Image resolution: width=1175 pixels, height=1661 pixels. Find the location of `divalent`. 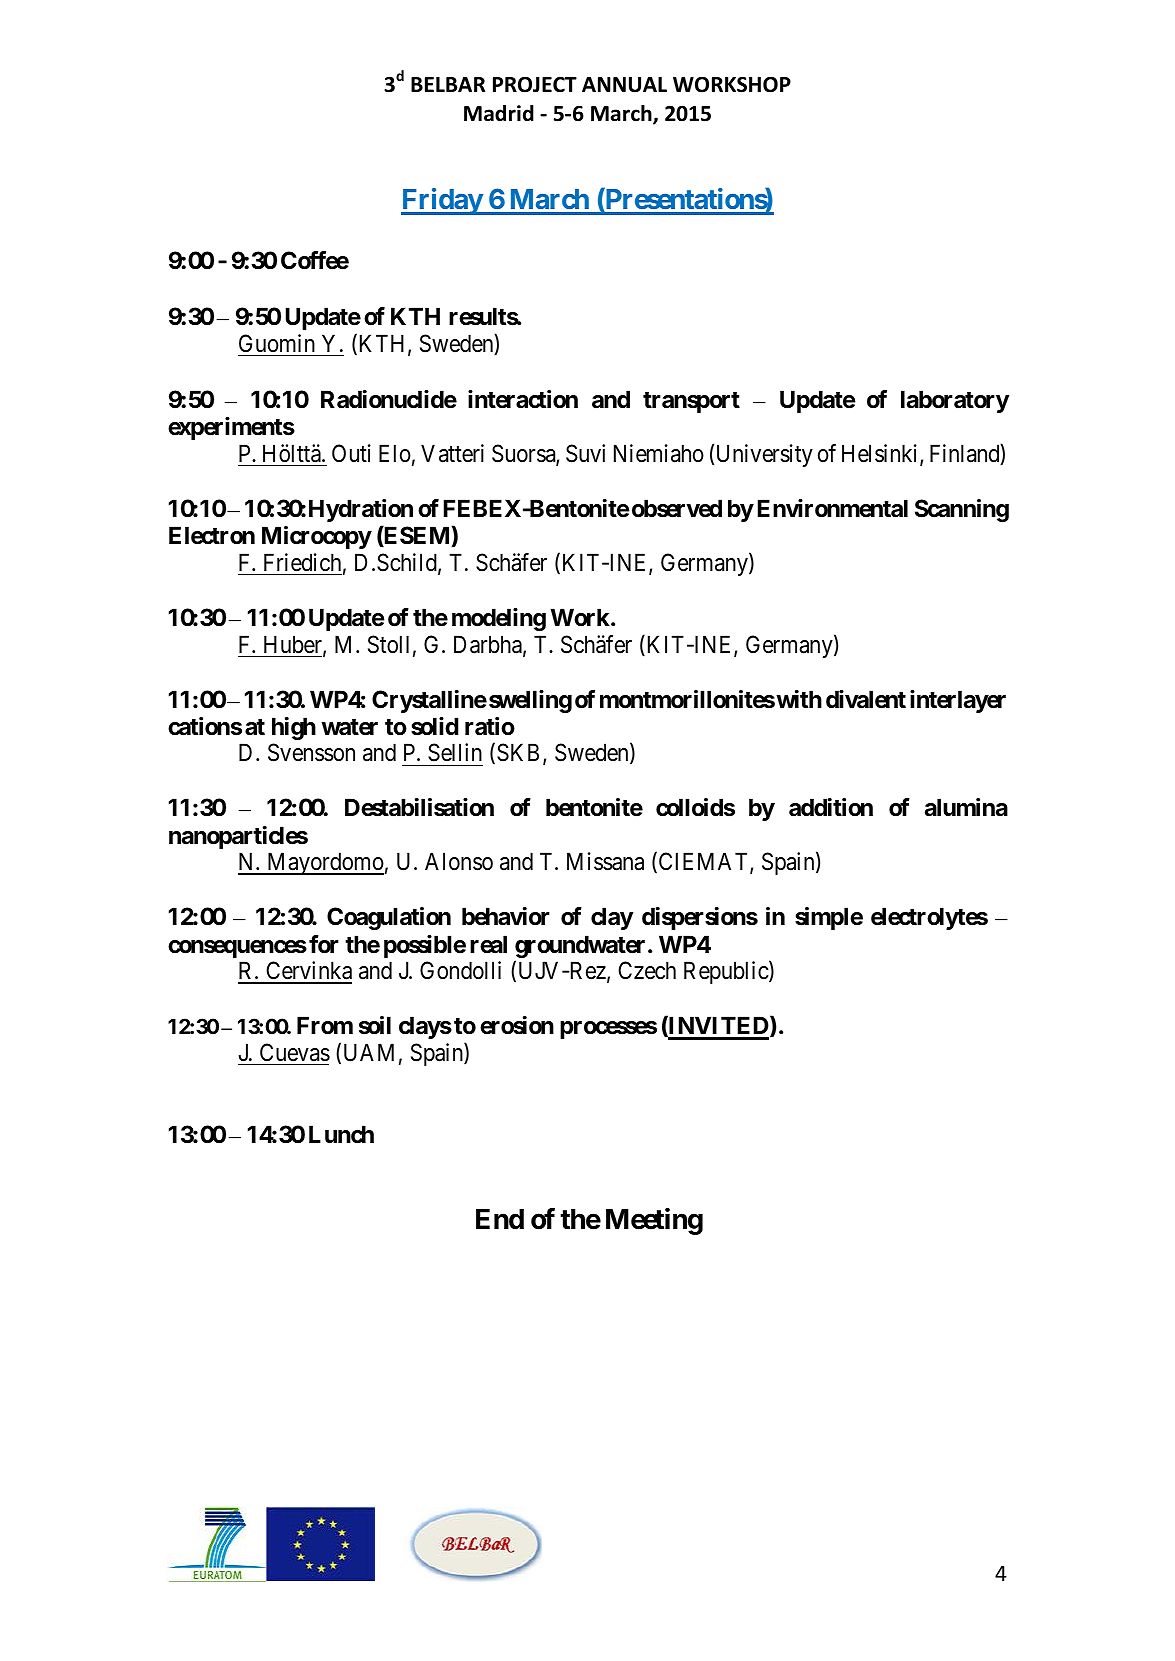

divalent is located at coordinates (866, 699).
